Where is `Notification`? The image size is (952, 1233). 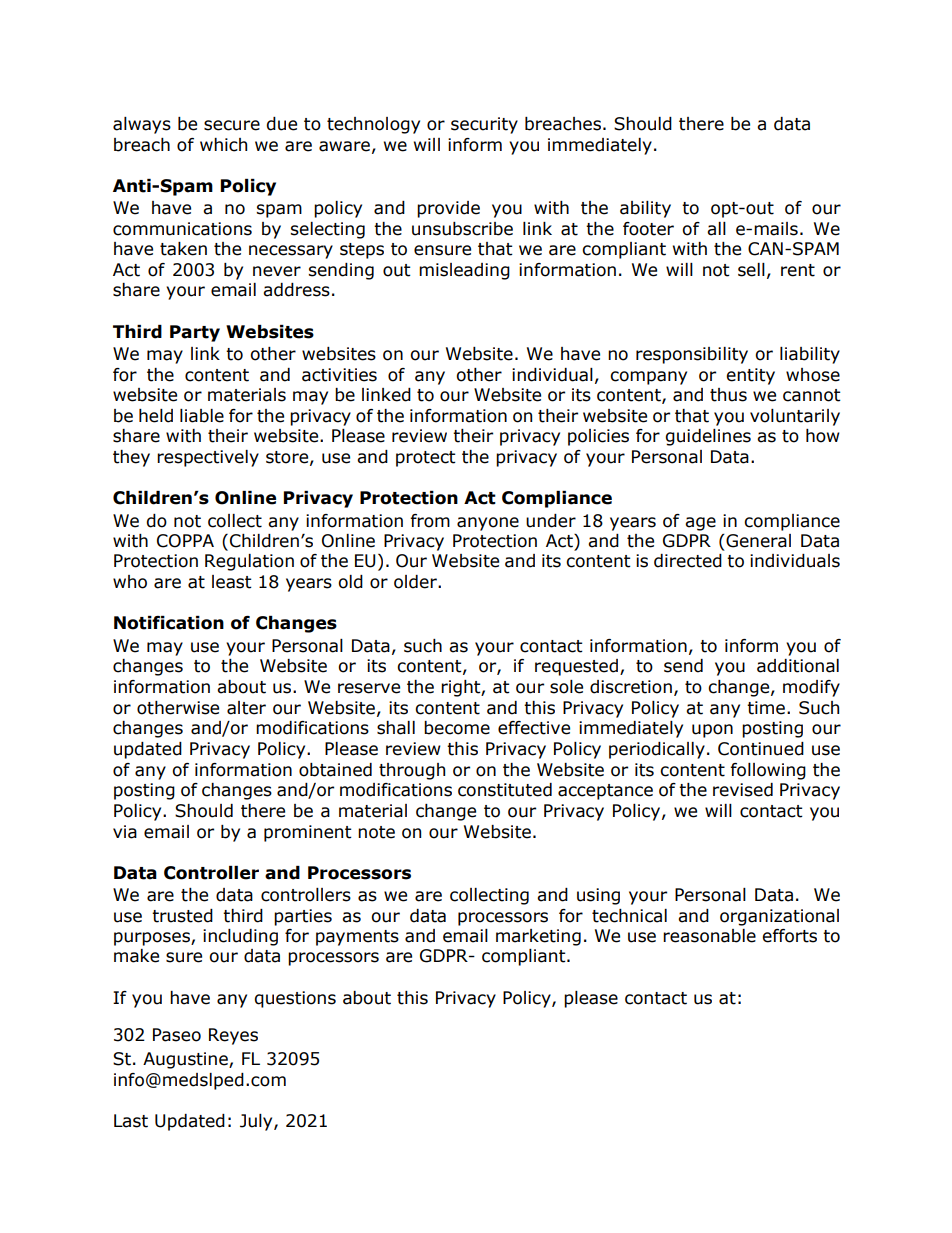 Notification is located at coordinates (169, 623).
